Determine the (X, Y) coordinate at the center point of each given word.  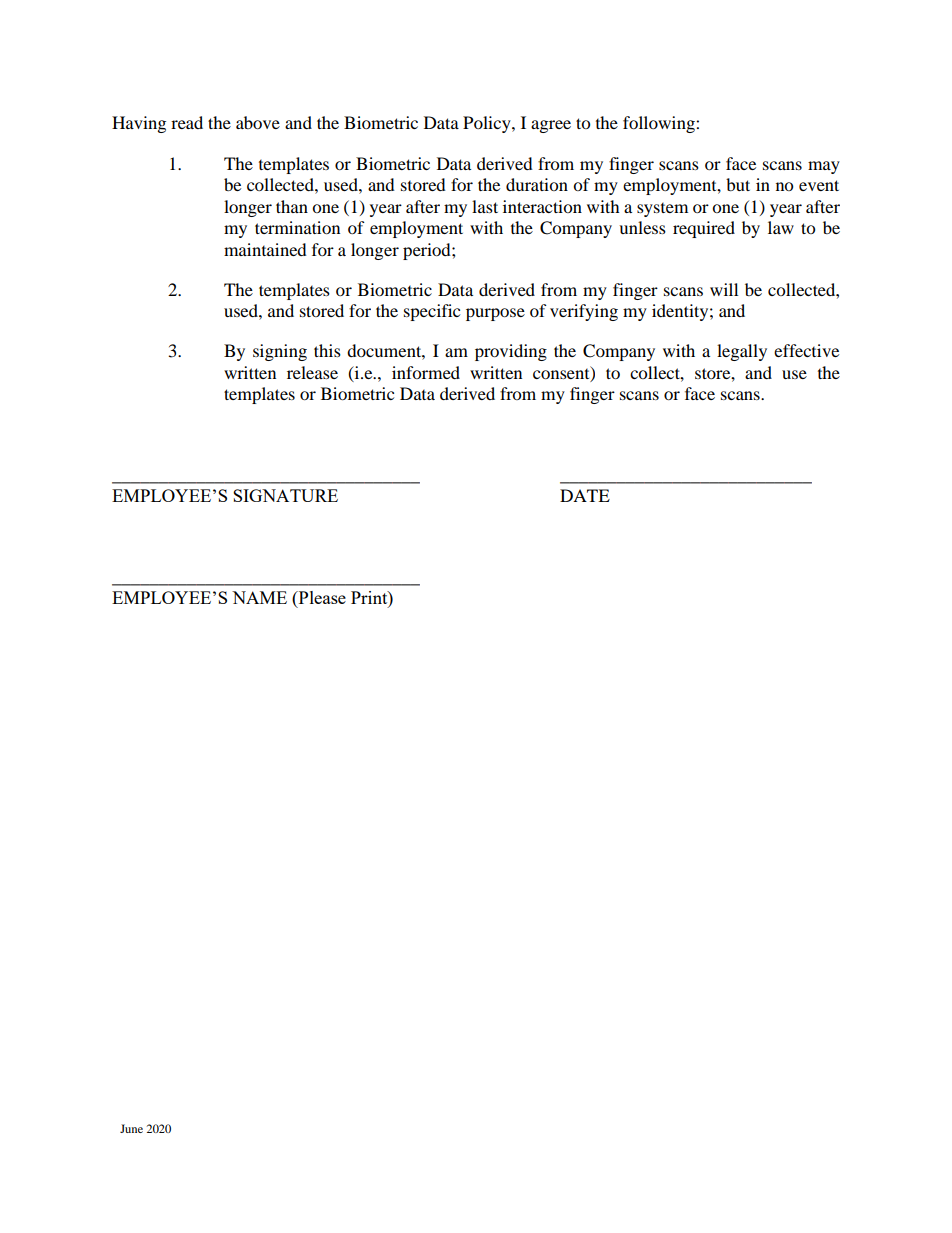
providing (511, 352)
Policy (488, 124)
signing (280, 352)
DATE (585, 495)
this (327, 350)
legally (742, 352)
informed (426, 372)
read (187, 122)
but (738, 184)
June (131, 1128)
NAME (259, 597)
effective (806, 350)
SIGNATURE (285, 495)
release (312, 372)
